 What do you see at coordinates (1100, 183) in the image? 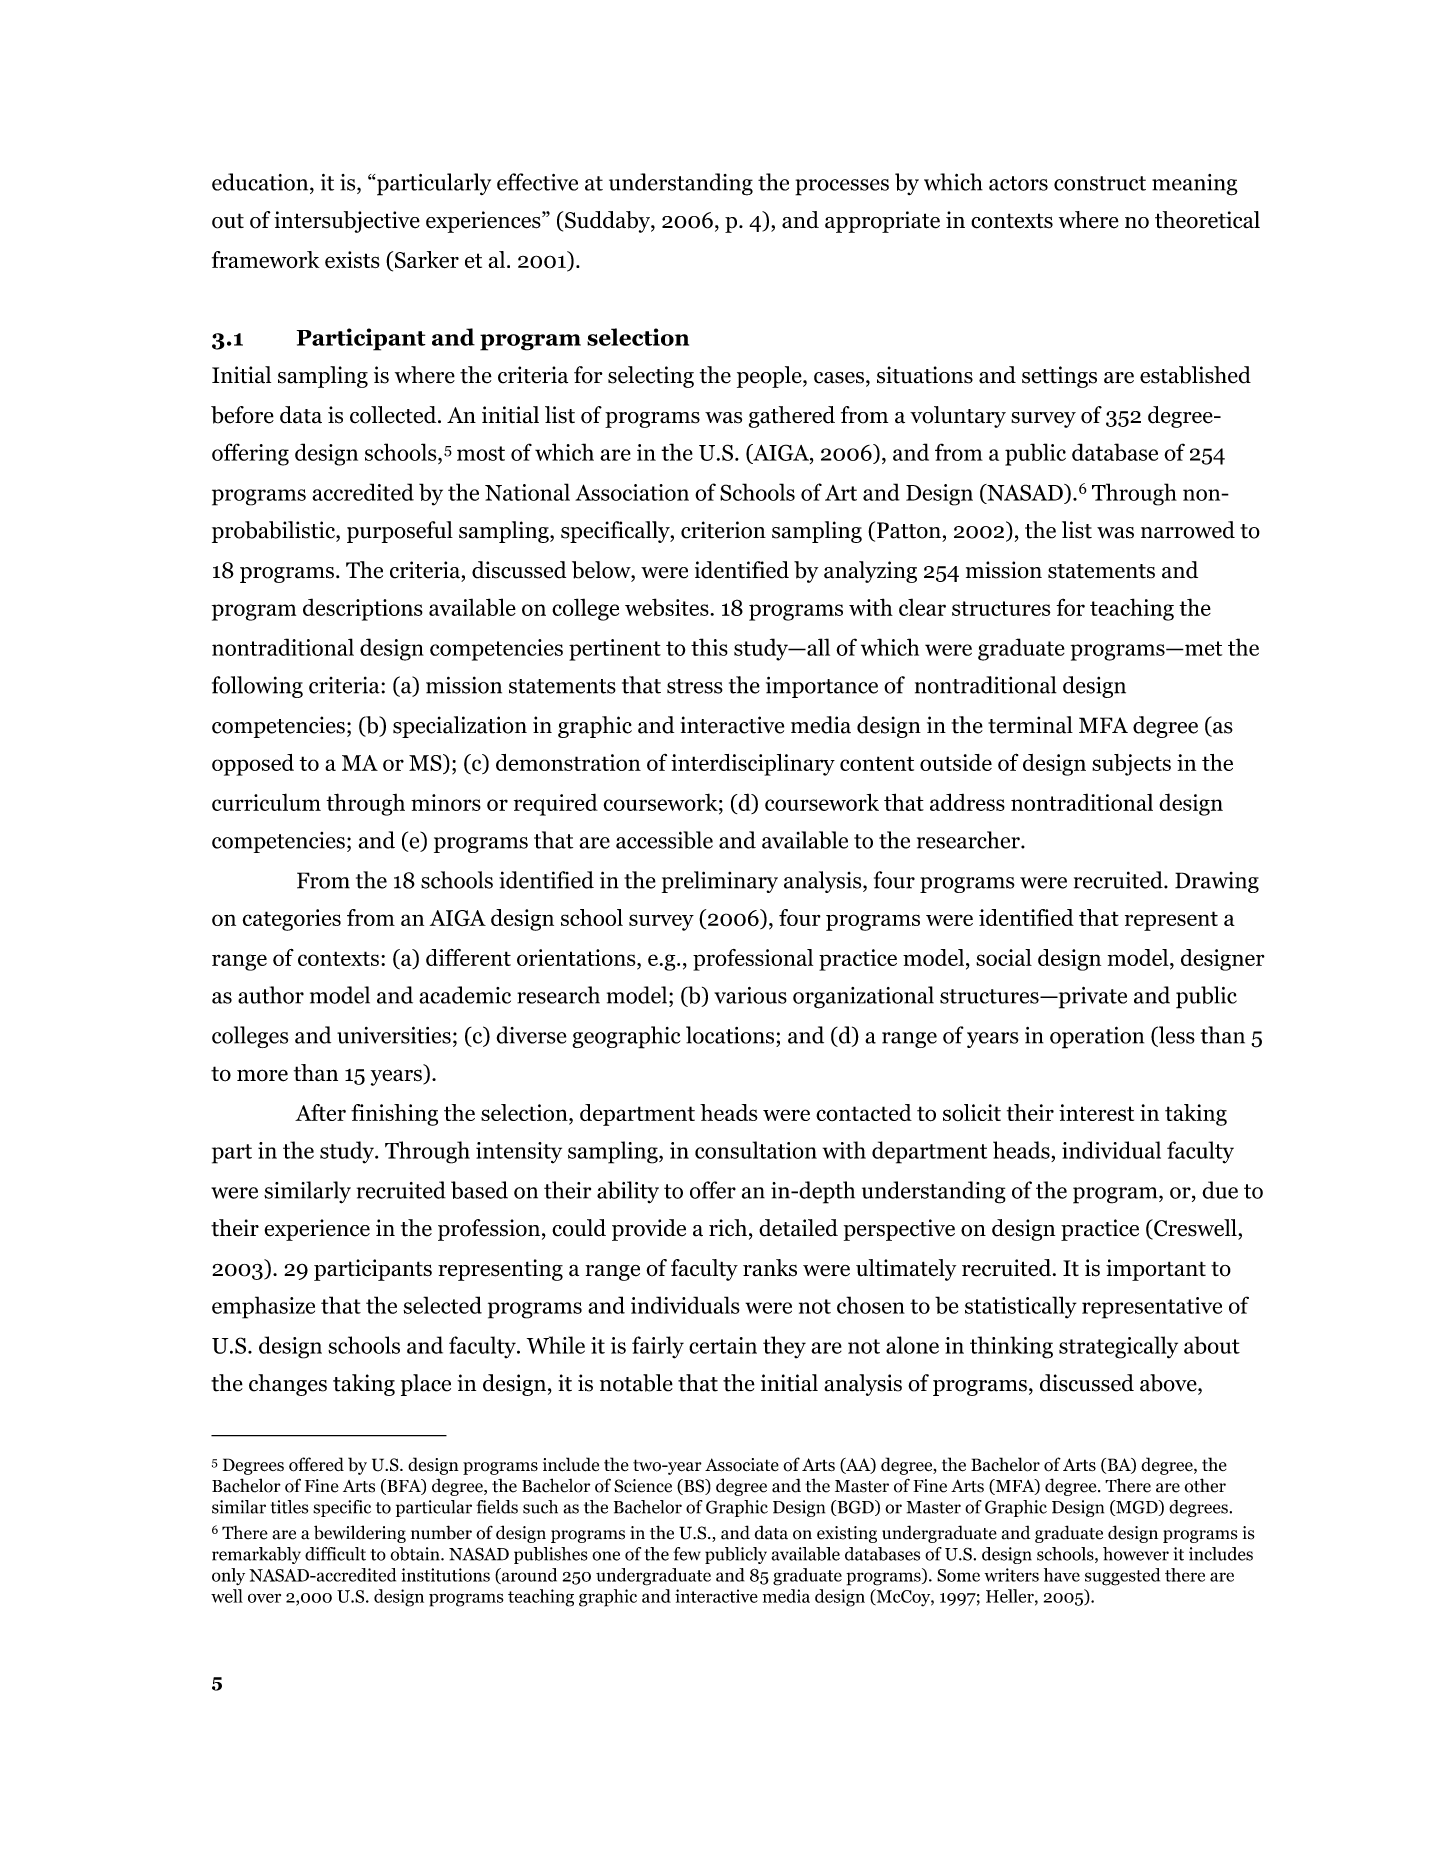
I see `construct` at bounding box center [1100, 183].
